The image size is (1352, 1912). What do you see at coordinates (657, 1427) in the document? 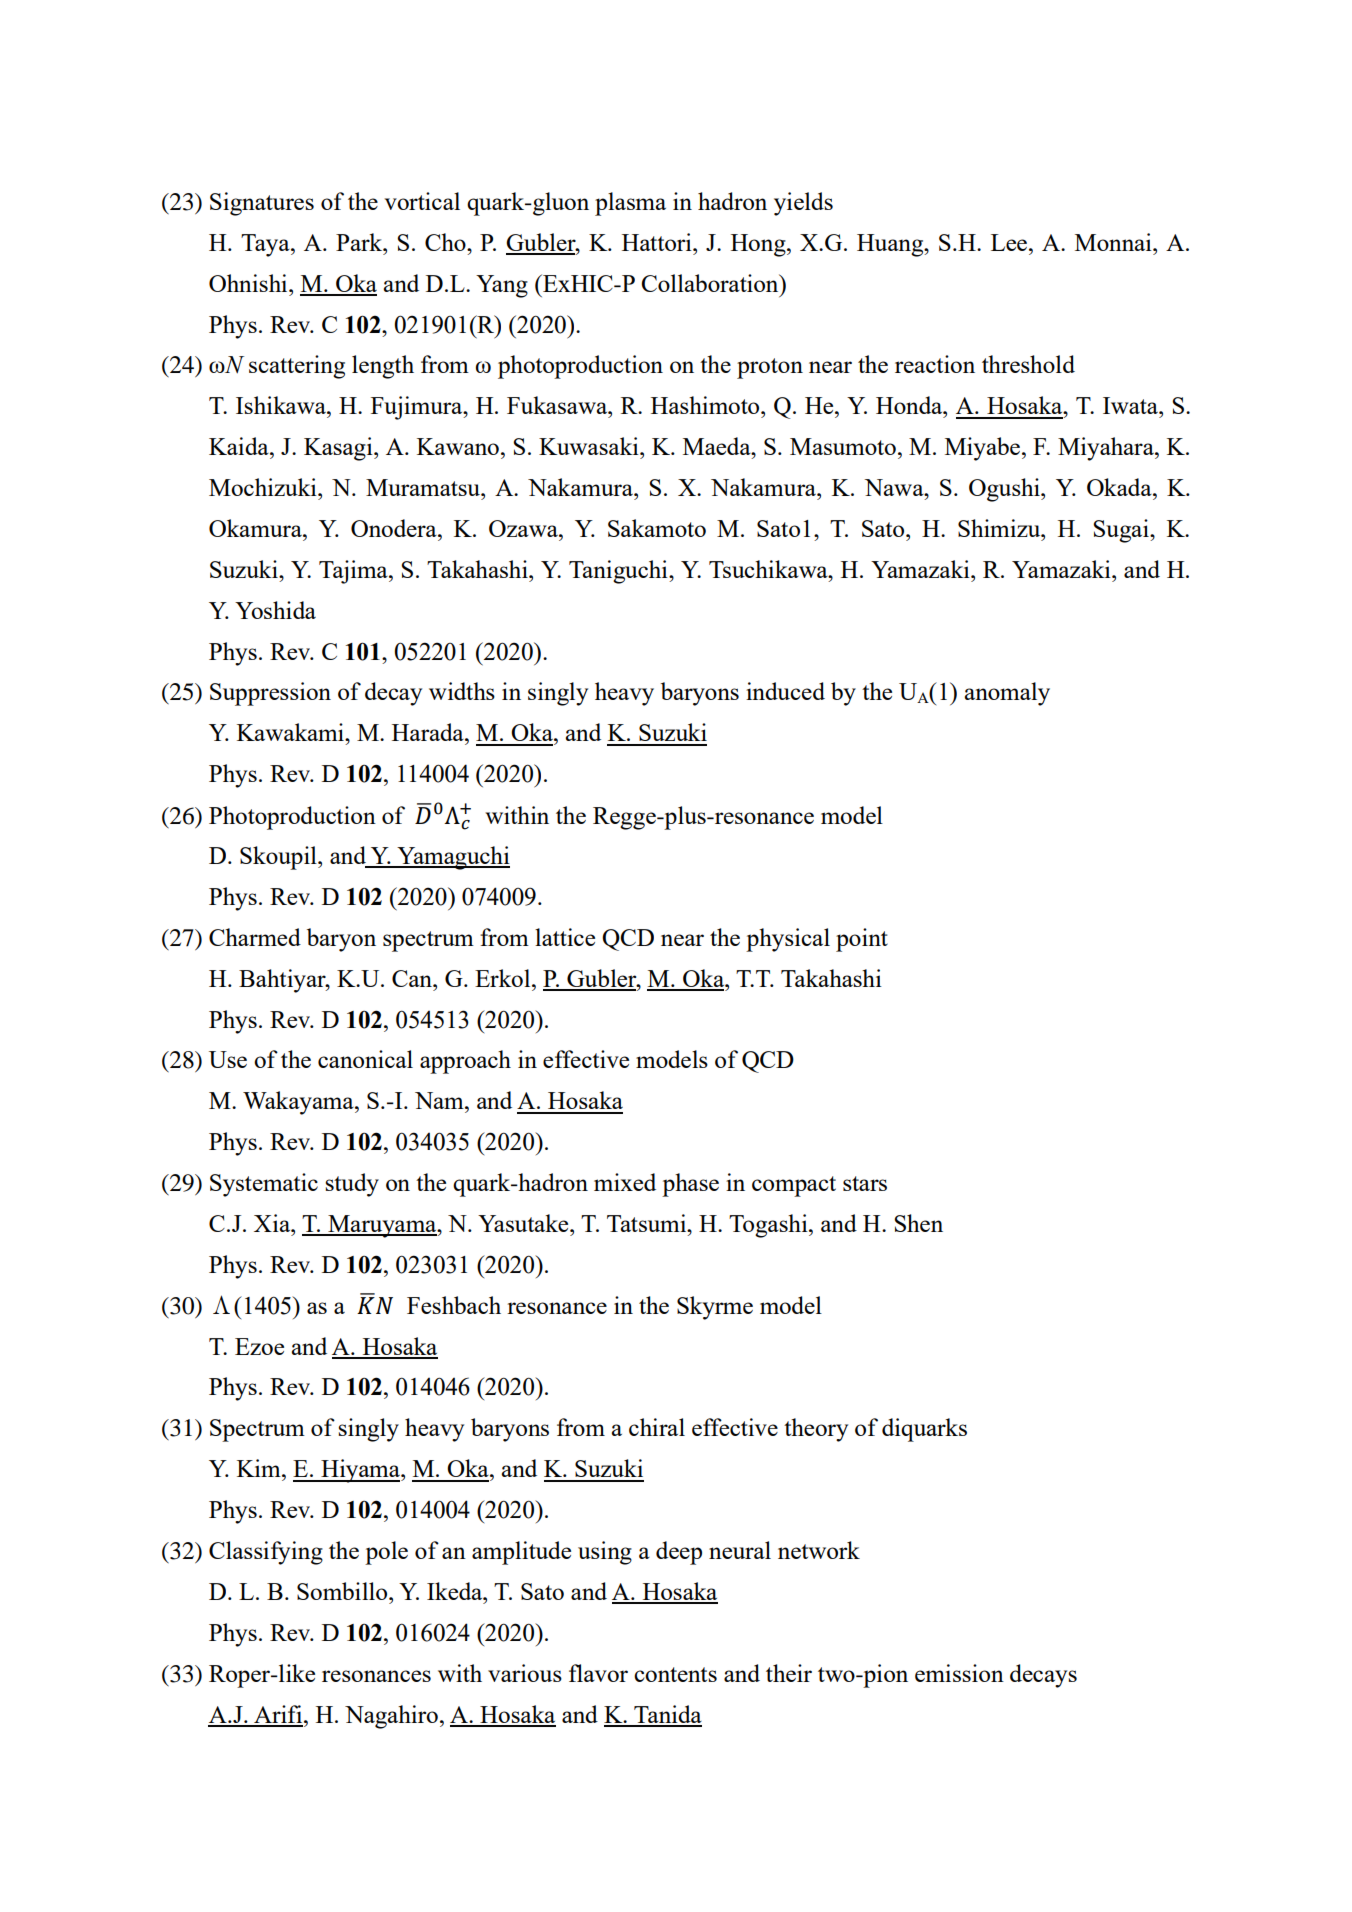
I see `chiral` at bounding box center [657, 1427].
